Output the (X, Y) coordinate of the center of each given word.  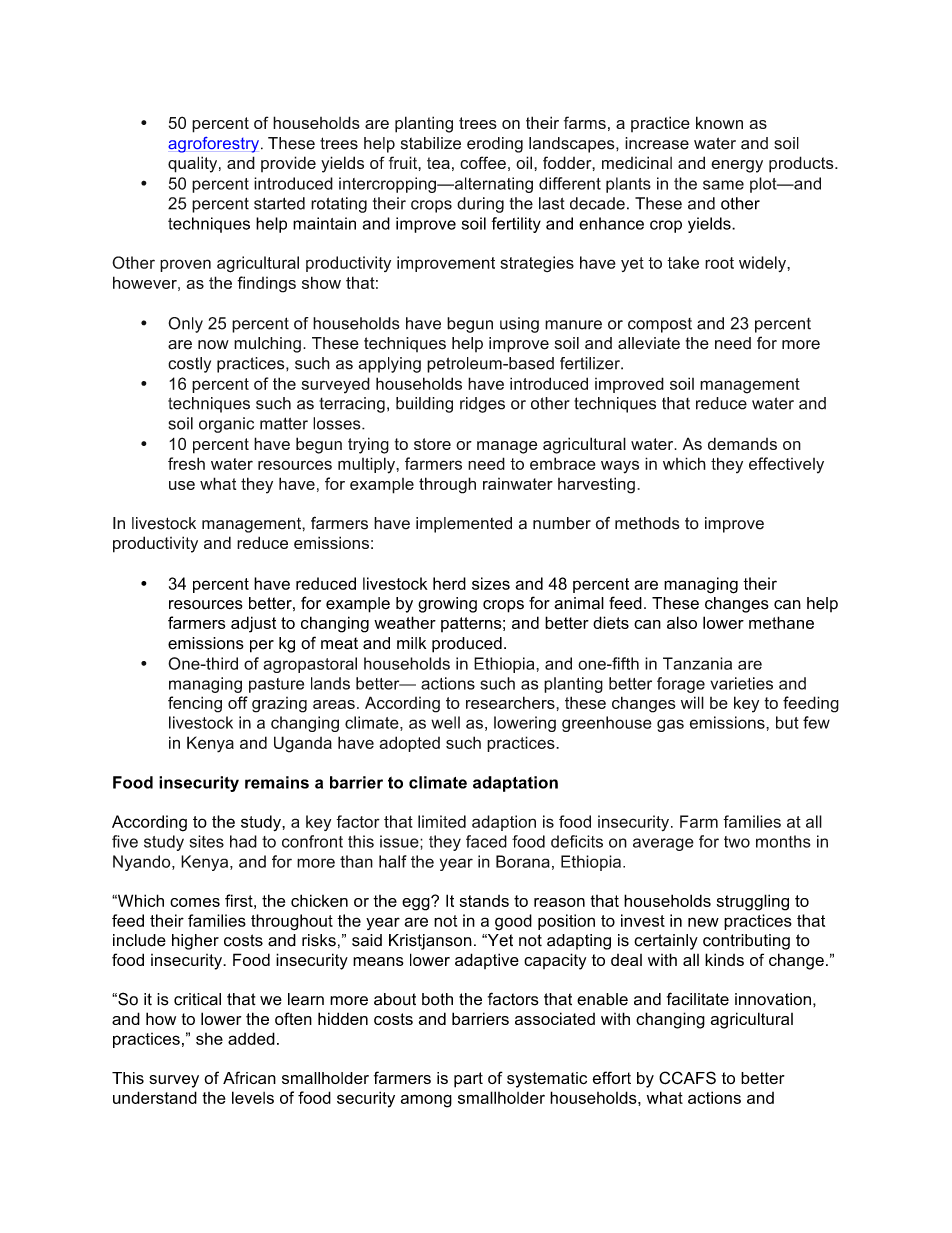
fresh (186, 463)
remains (277, 782)
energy (737, 166)
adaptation (515, 784)
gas (670, 725)
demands (742, 443)
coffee (483, 162)
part (468, 1080)
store (432, 444)
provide (288, 164)
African (249, 1077)
